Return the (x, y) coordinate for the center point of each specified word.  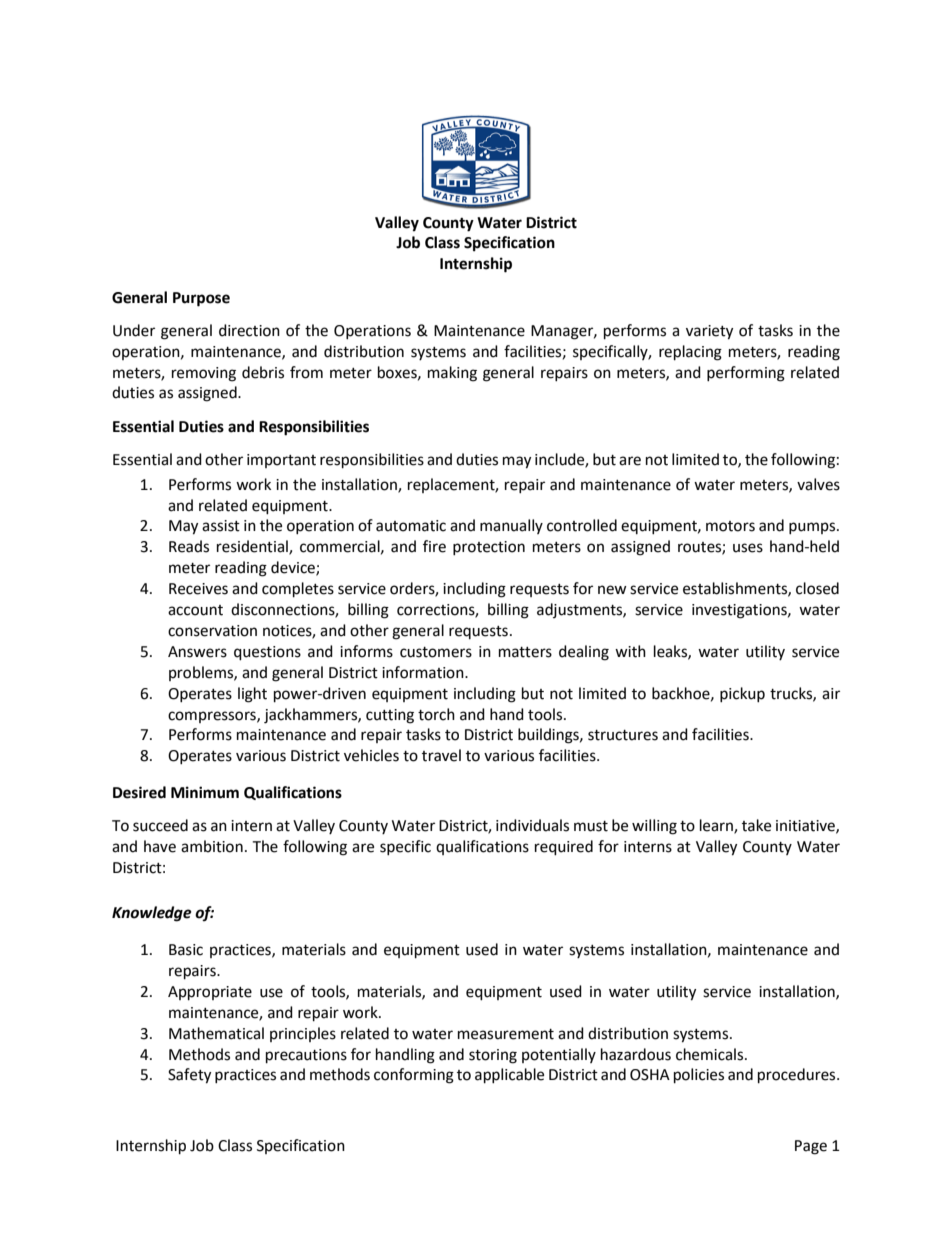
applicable (509, 1076)
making (452, 374)
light (252, 695)
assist (221, 526)
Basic (186, 950)
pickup (742, 694)
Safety (189, 1076)
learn (717, 826)
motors (730, 526)
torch (436, 714)
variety (709, 332)
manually (511, 526)
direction (249, 330)
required (564, 848)
